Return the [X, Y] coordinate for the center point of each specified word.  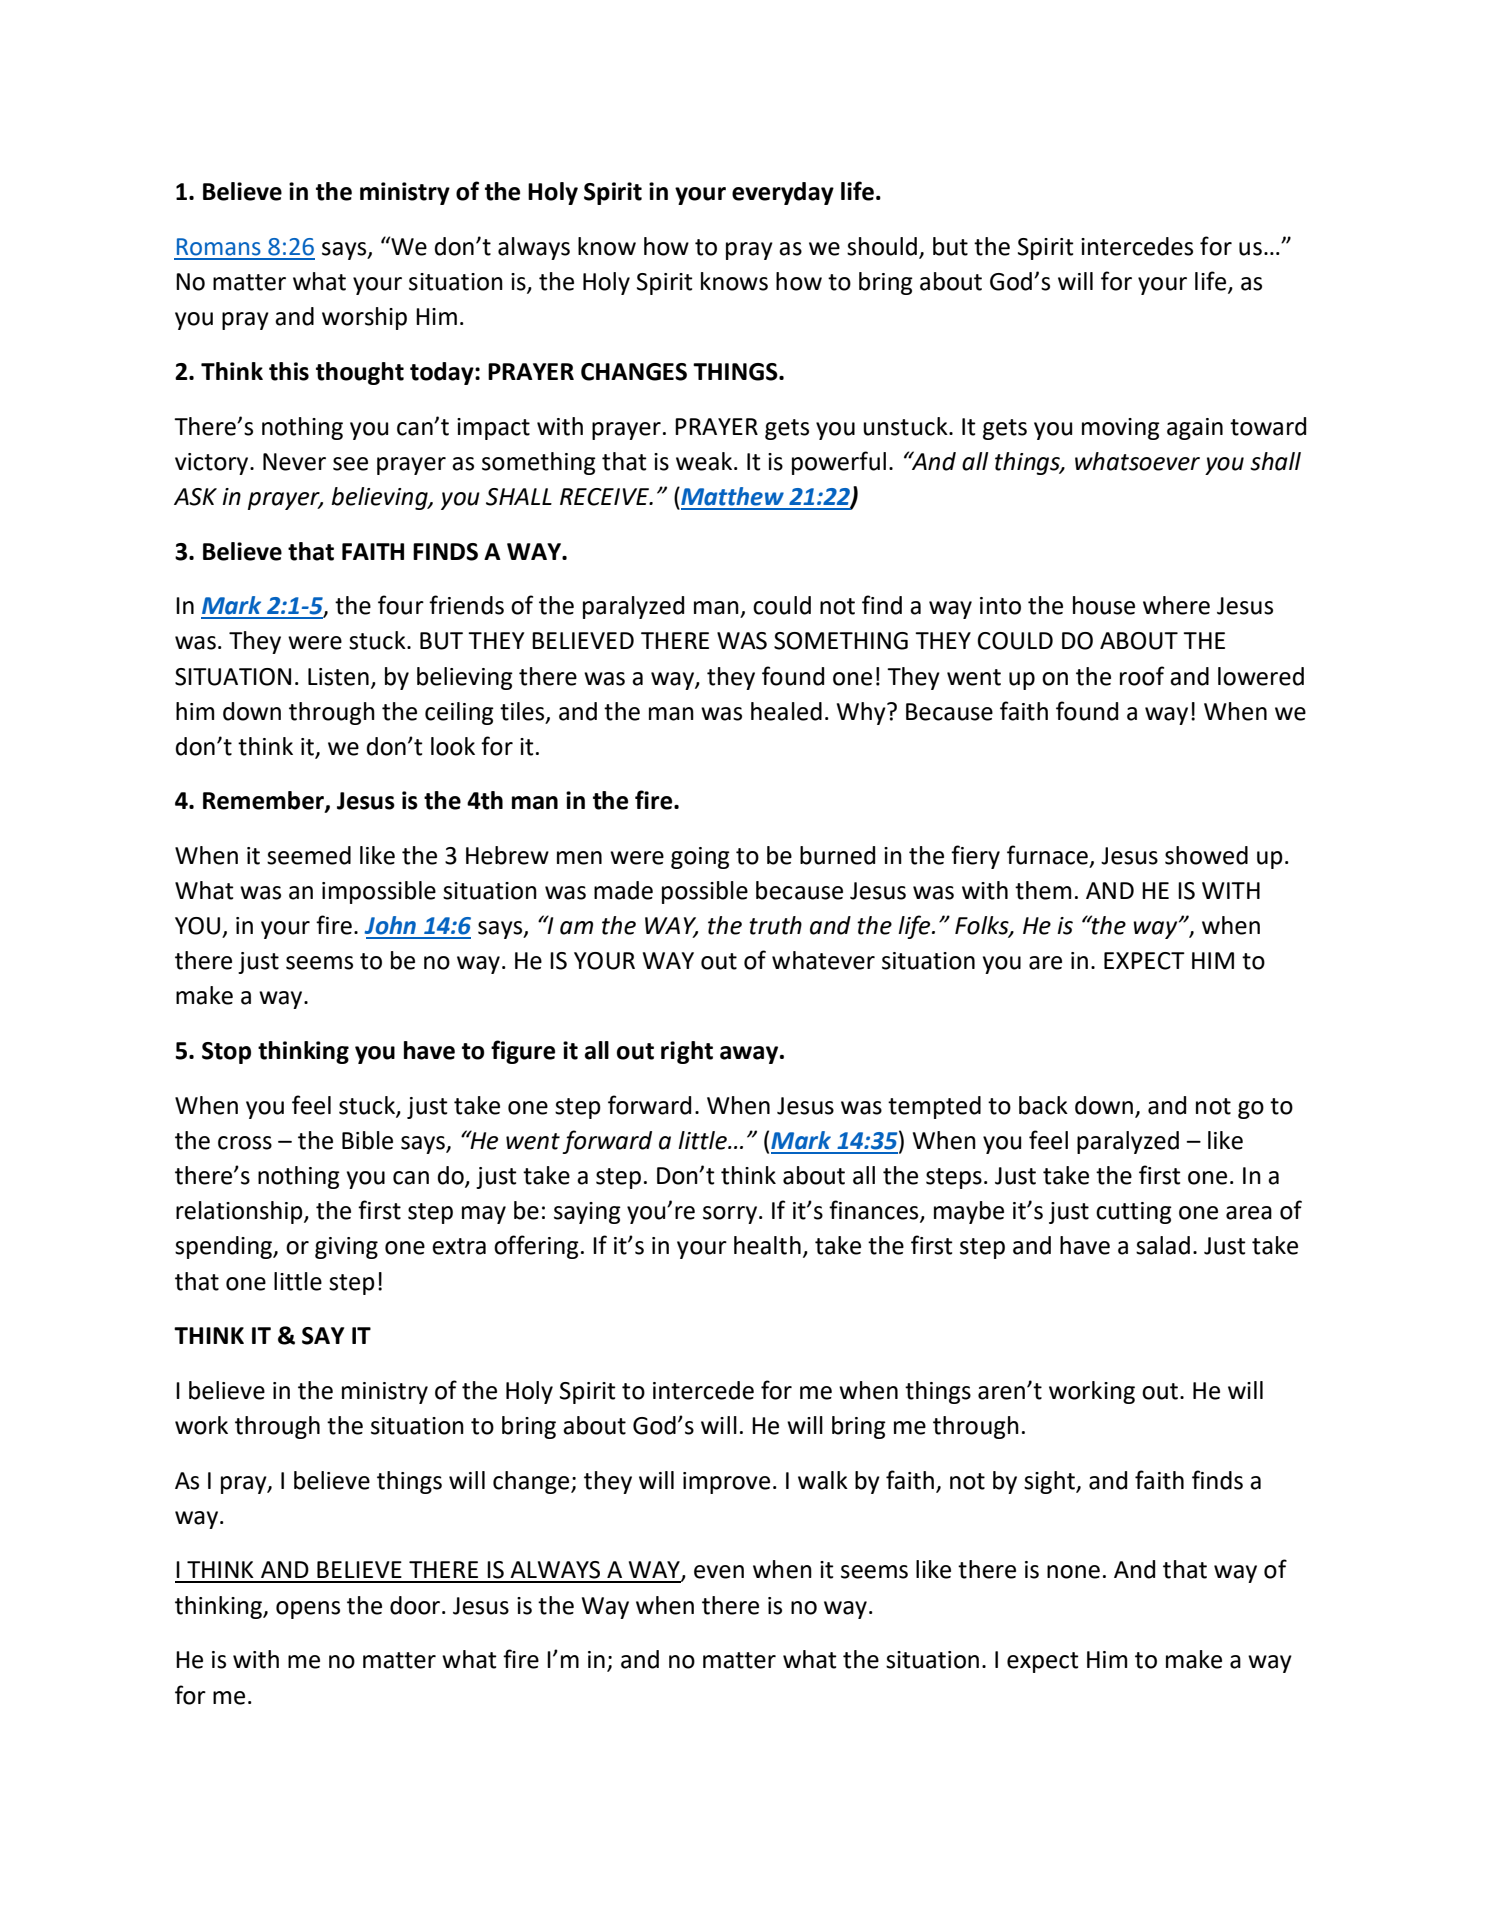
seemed [309, 855]
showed [1206, 855]
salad [1163, 1245]
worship [364, 318]
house [1104, 605]
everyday [783, 193]
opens [308, 1610]
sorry [730, 1215]
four [401, 605]
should [882, 246]
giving [346, 1248]
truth [775, 925]
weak [705, 461]
